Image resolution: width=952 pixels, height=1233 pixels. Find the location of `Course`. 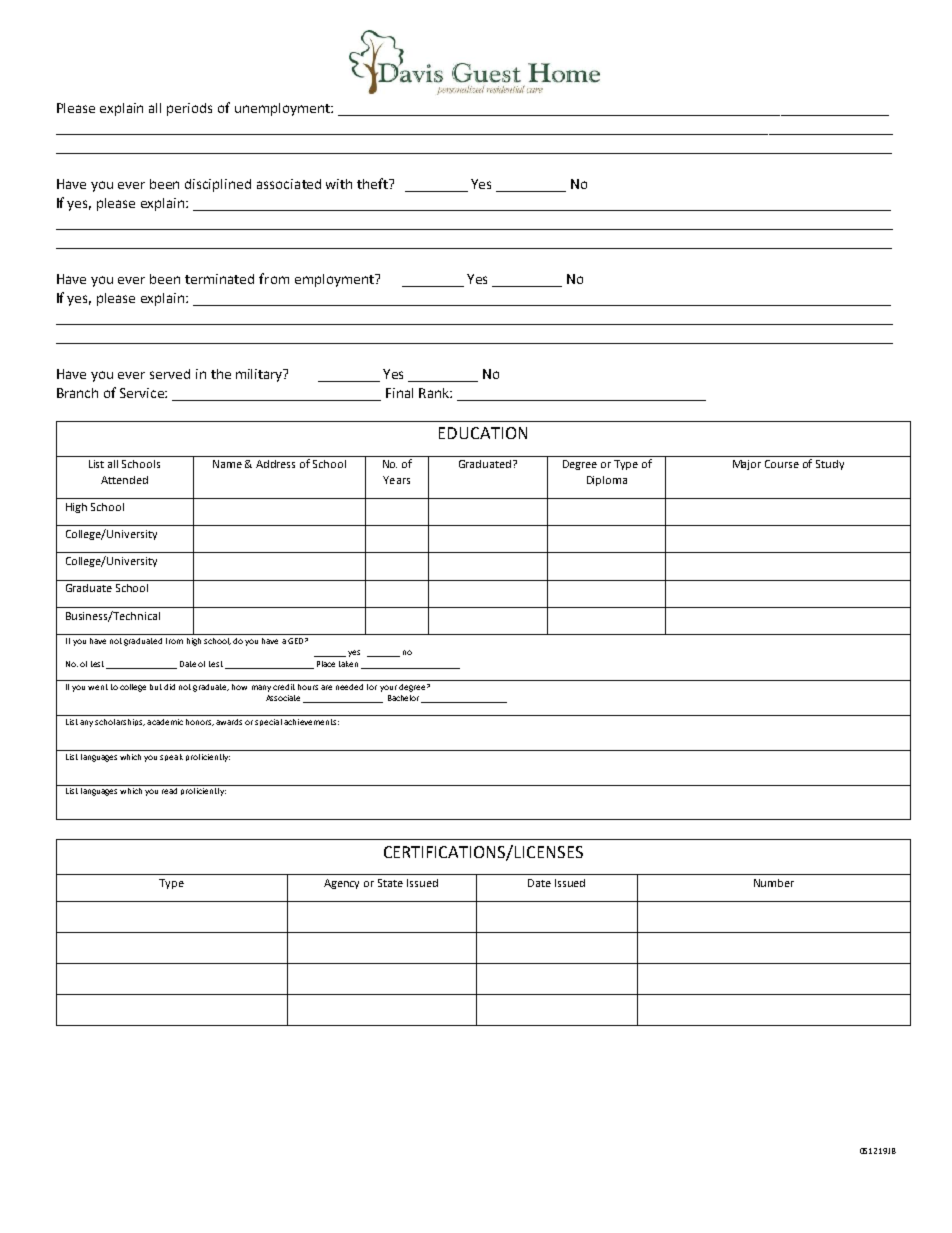

Course is located at coordinates (782, 464).
